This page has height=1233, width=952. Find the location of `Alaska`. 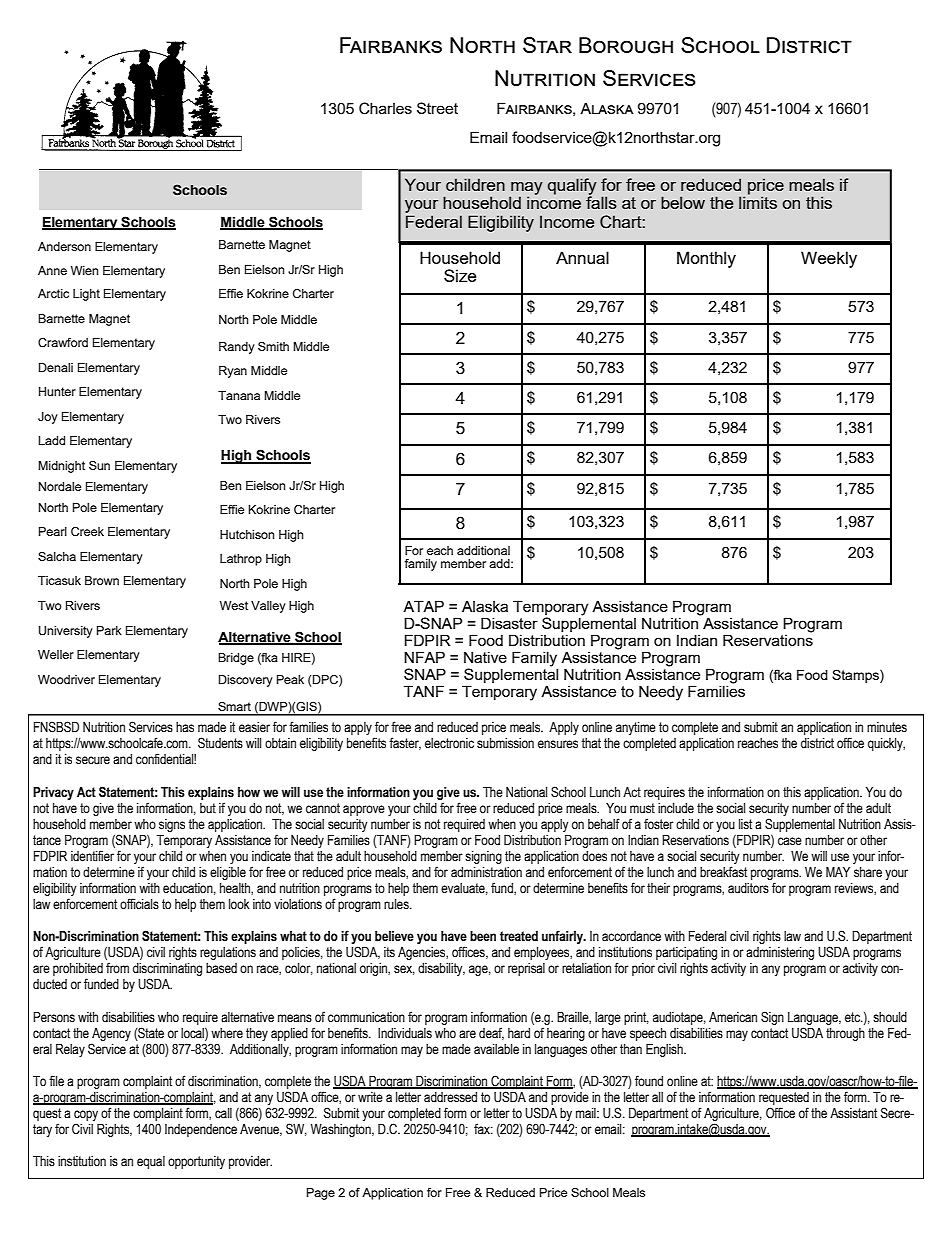

Alaska is located at coordinates (485, 606).
